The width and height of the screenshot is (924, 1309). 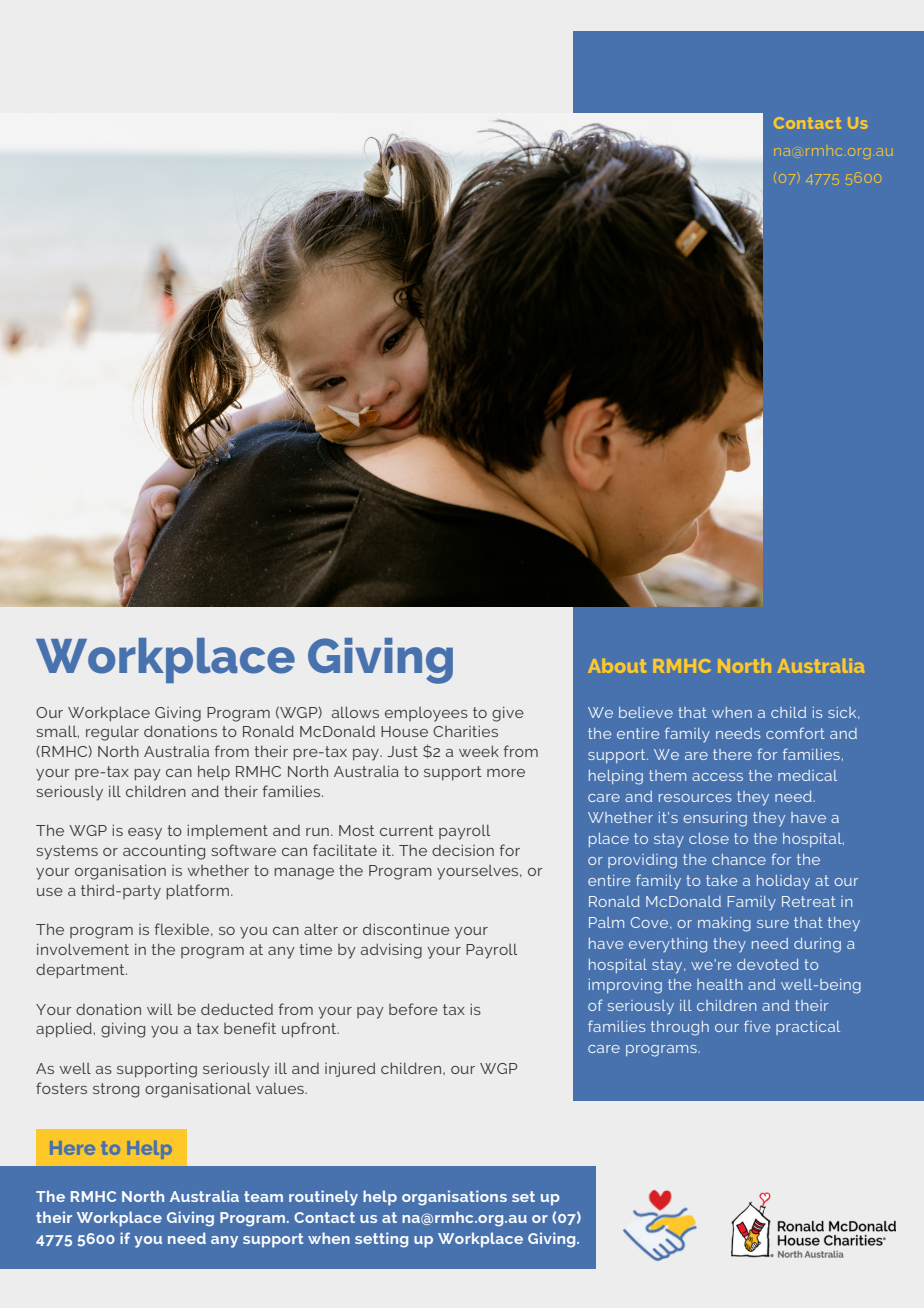 What do you see at coordinates (116, 1090) in the screenshot?
I see `strong` at bounding box center [116, 1090].
